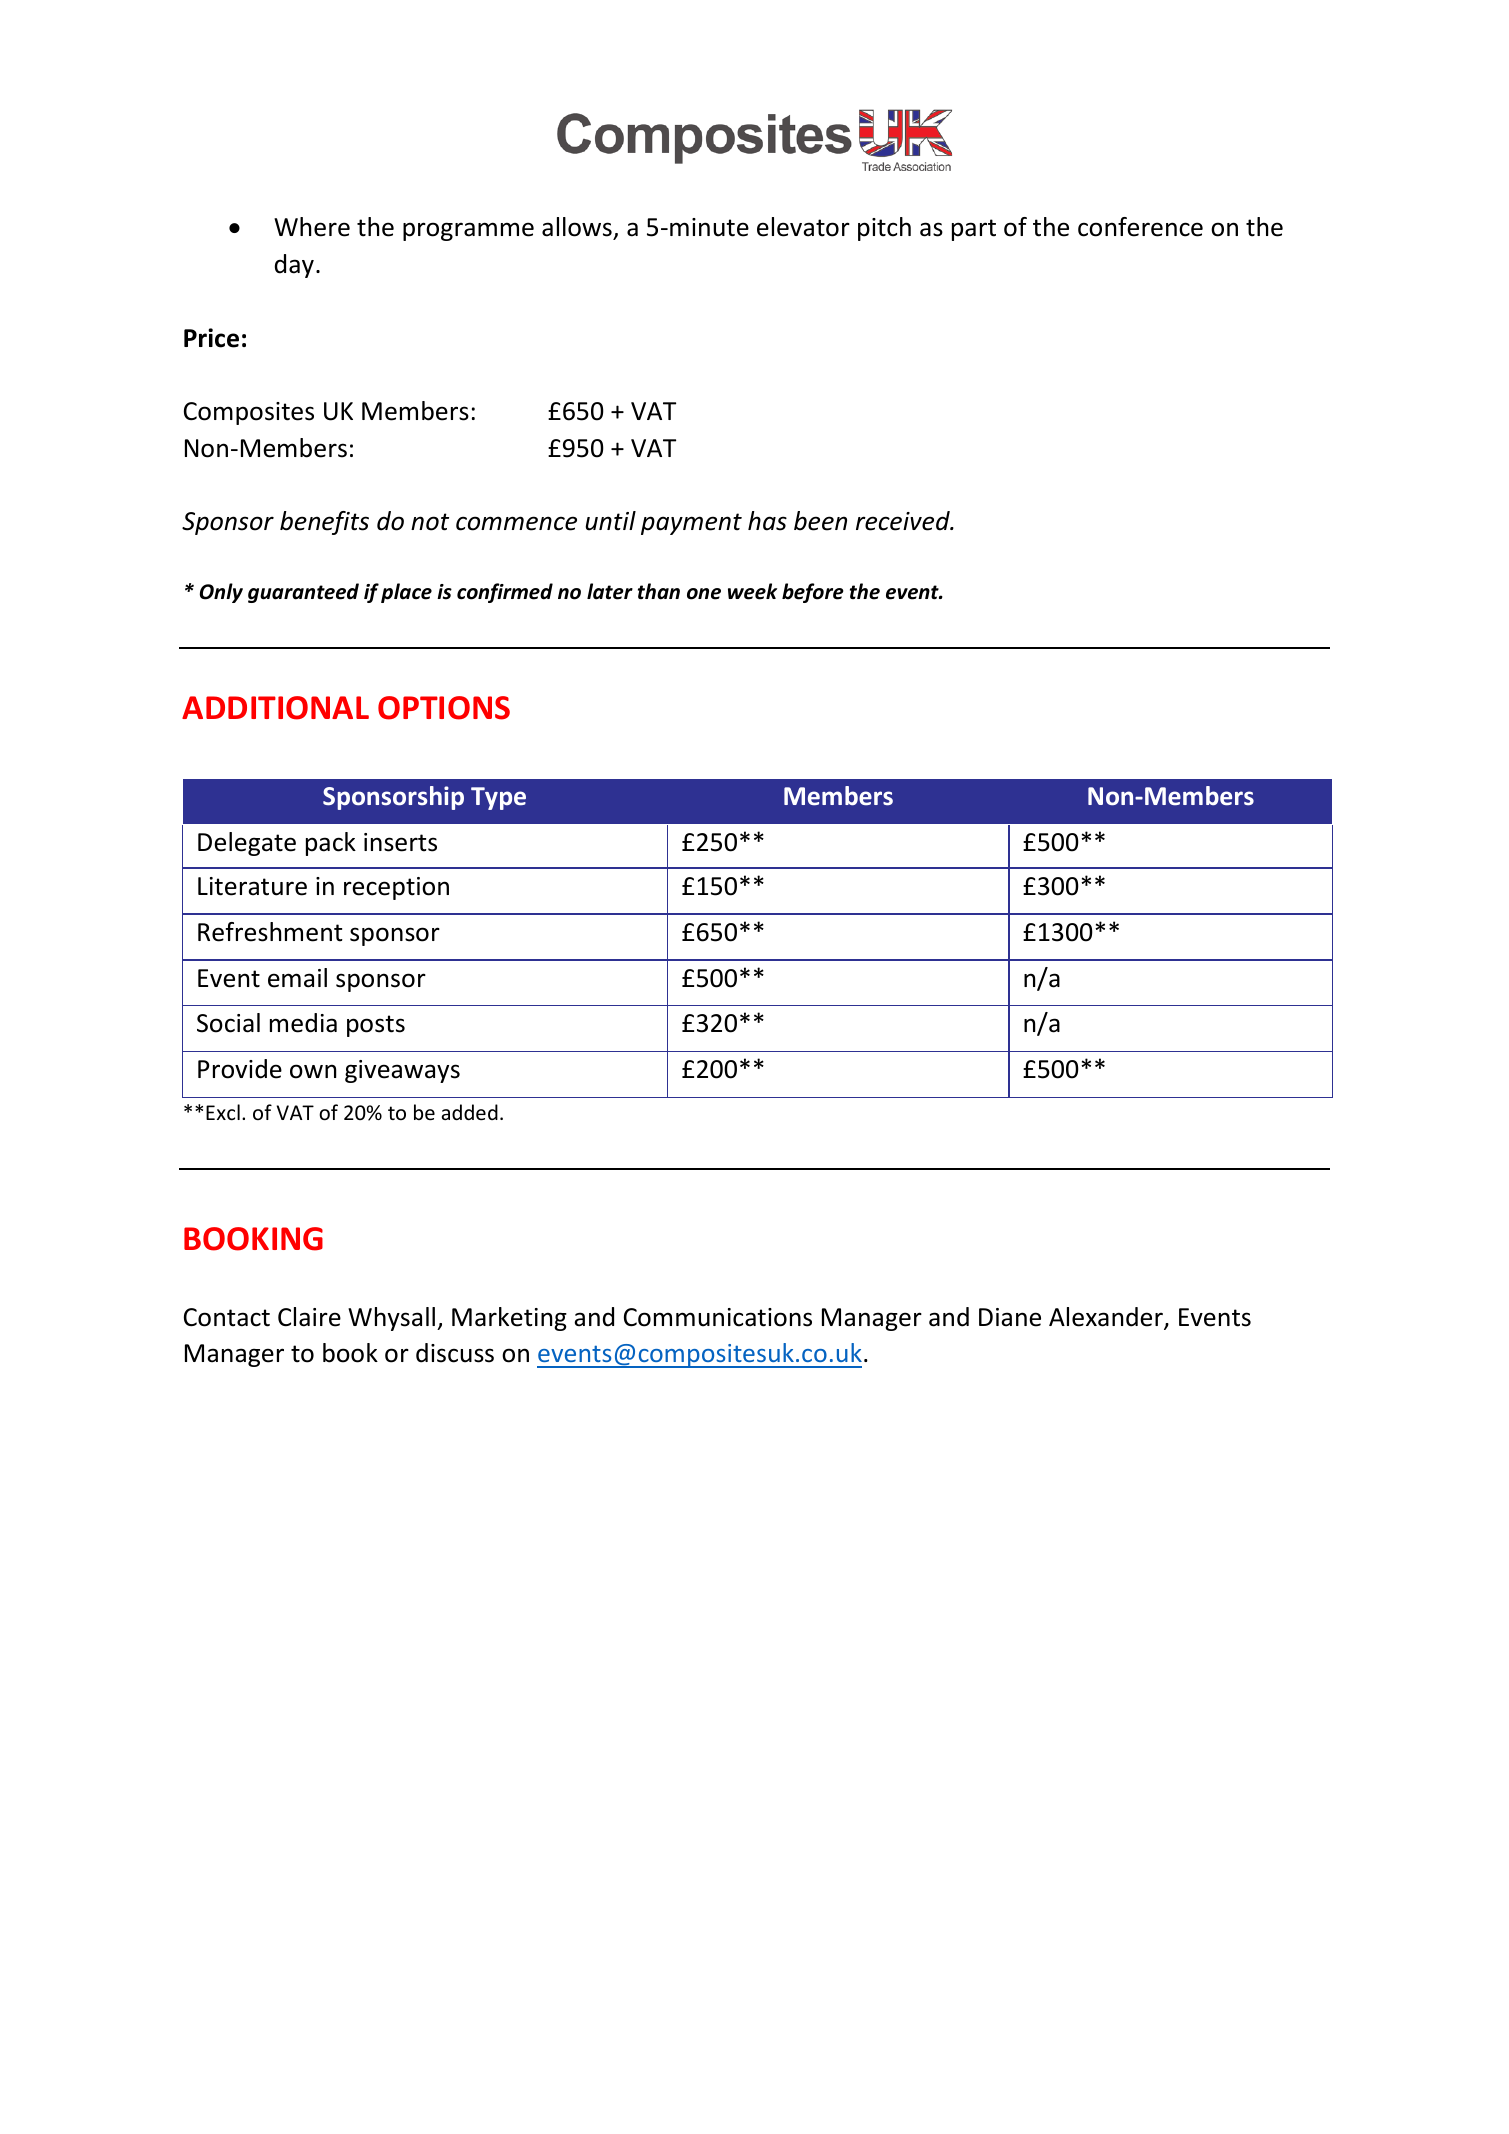 Image resolution: width=1509 pixels, height=2134 pixels. Describe the element at coordinates (974, 230) in the screenshot. I see `part` at that location.
